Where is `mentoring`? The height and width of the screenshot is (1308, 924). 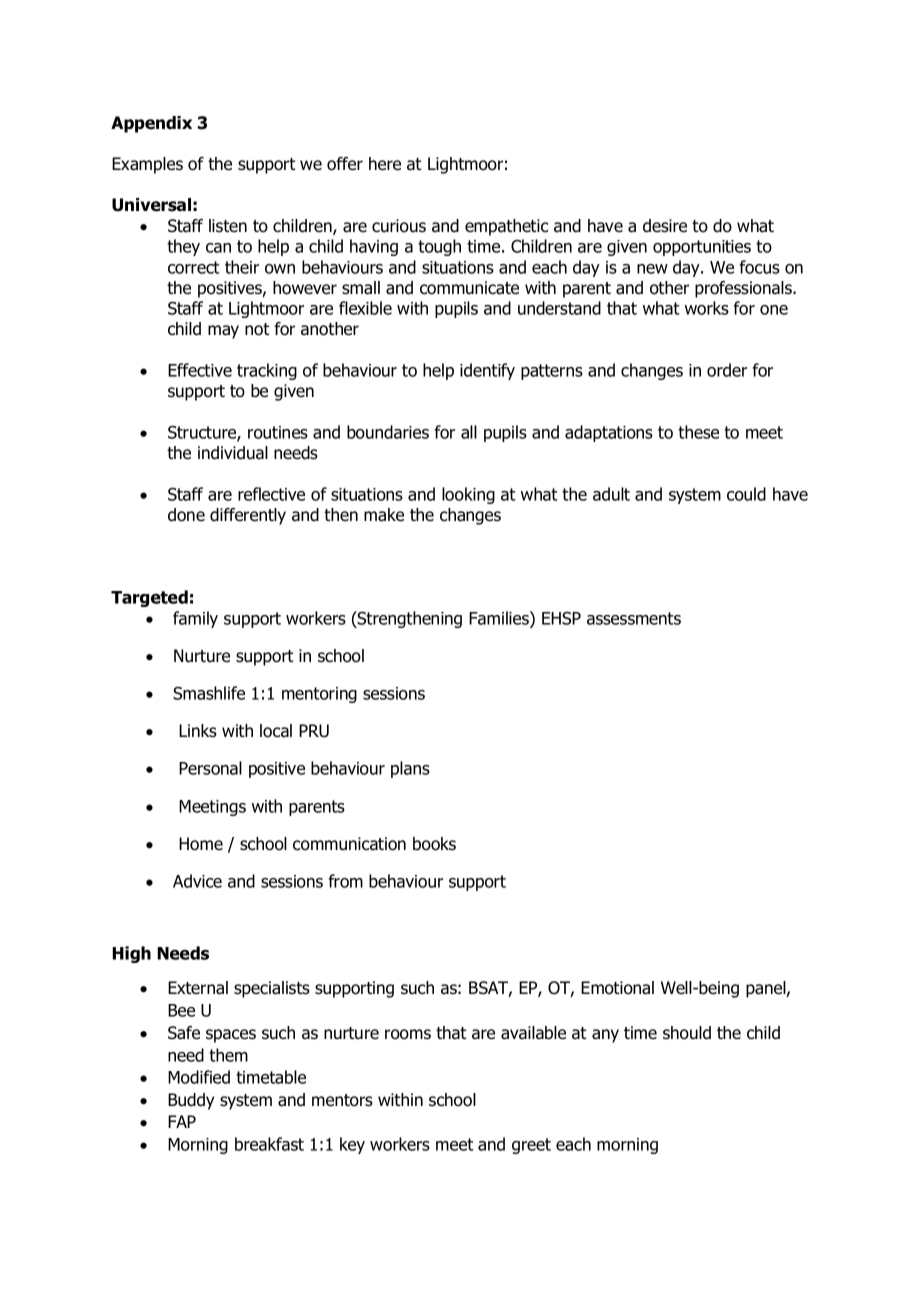 mentoring is located at coordinates (319, 695).
